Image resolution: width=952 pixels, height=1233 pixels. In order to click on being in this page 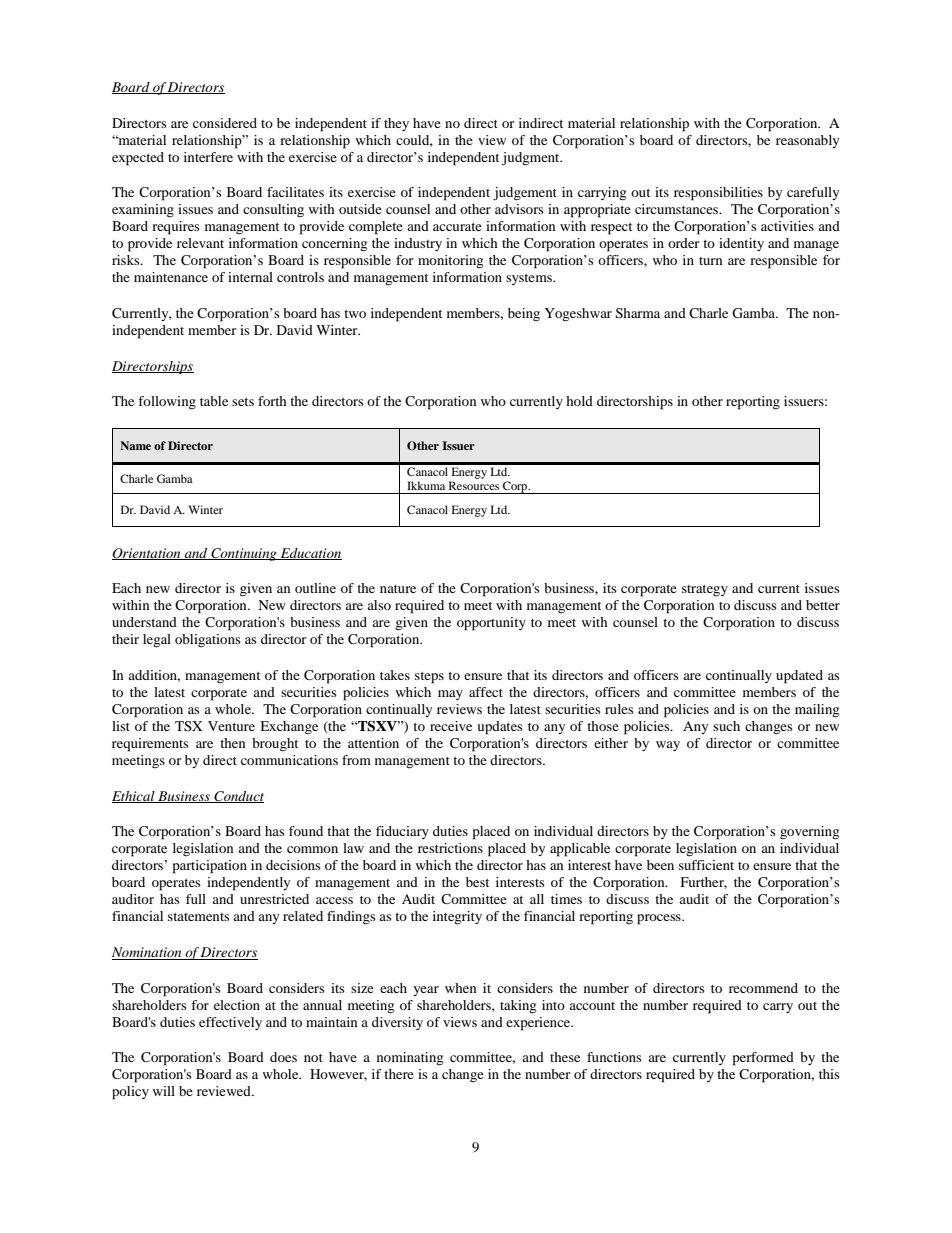, I will do `click(524, 314)`.
